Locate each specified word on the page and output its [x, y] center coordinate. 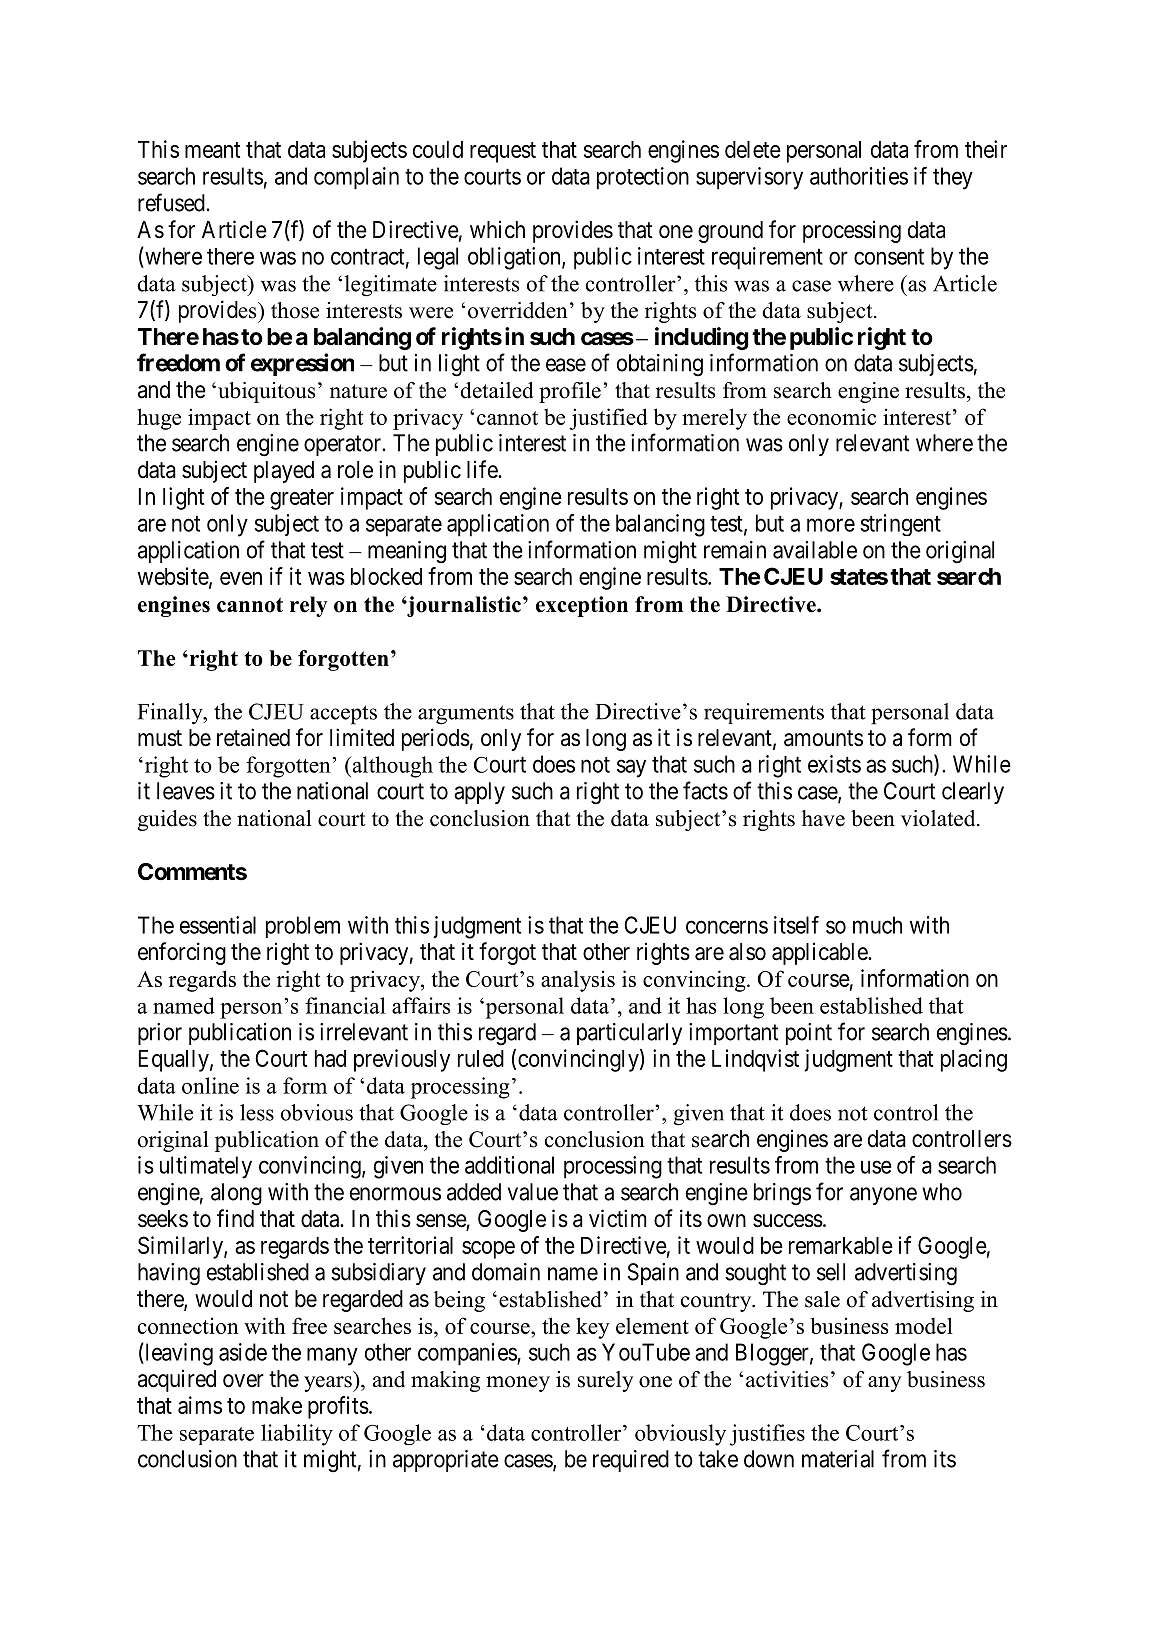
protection [643, 178]
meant [212, 150]
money [518, 1384]
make [277, 1405]
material [838, 1459]
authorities [859, 176]
